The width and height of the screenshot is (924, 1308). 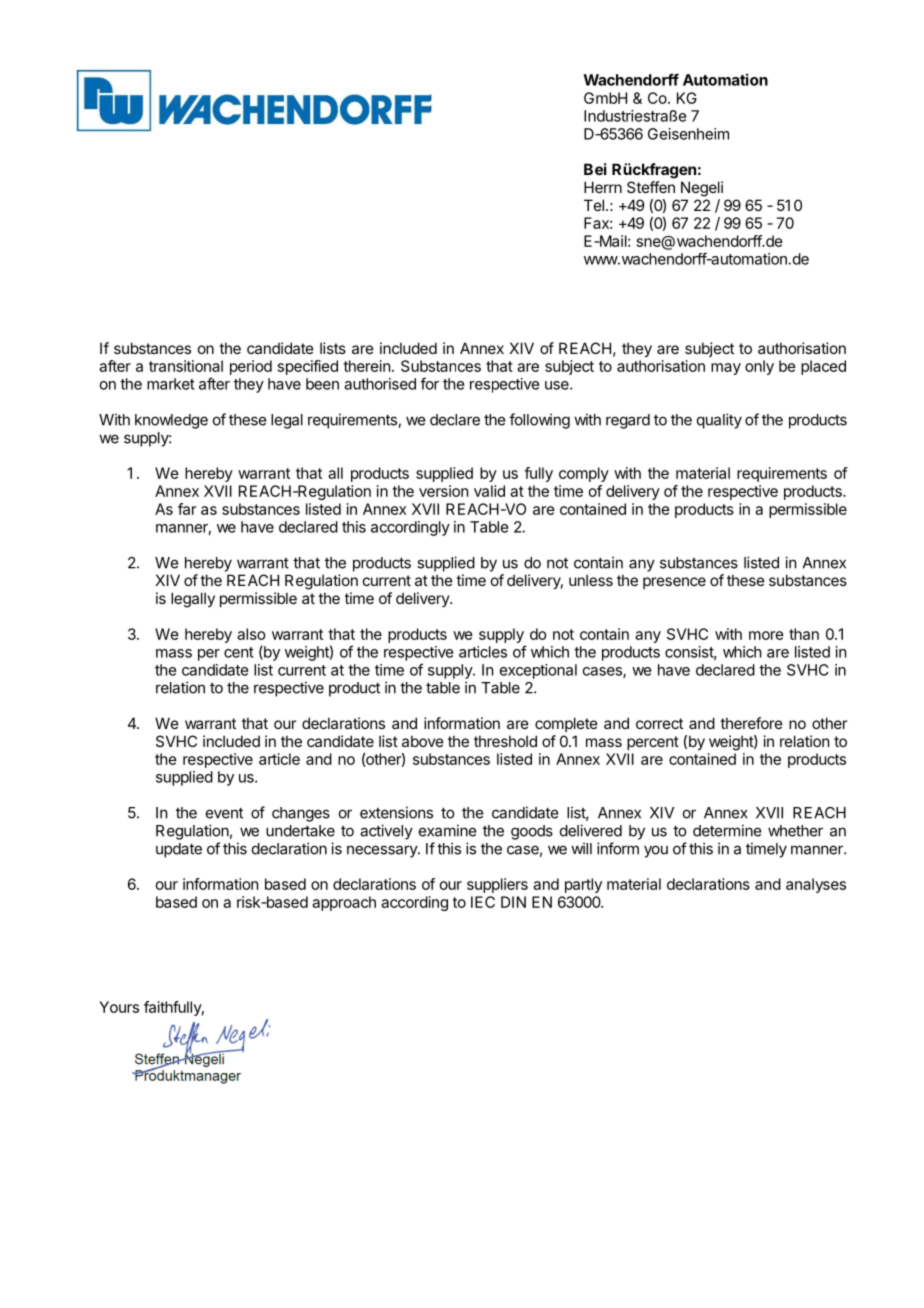 I want to click on authorised, so click(x=380, y=384).
